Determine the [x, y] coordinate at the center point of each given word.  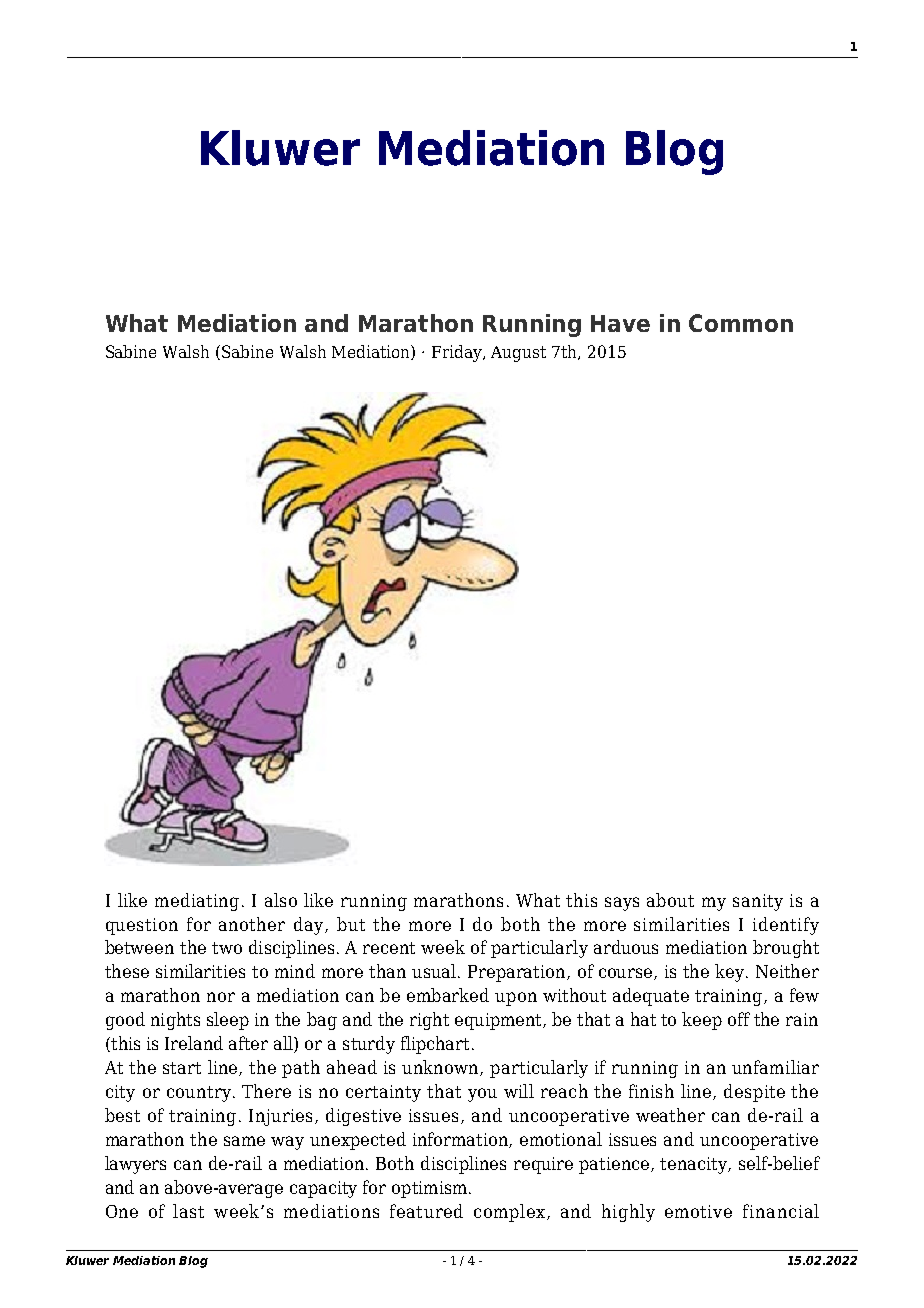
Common [741, 323]
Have [620, 323]
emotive [698, 1211]
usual [435, 971]
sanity [758, 902]
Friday [458, 353]
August [518, 354]
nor [221, 997]
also [281, 900]
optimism [429, 1189]
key [731, 973]
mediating [197, 902]
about [670, 900]
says [622, 904]
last [188, 1211]
